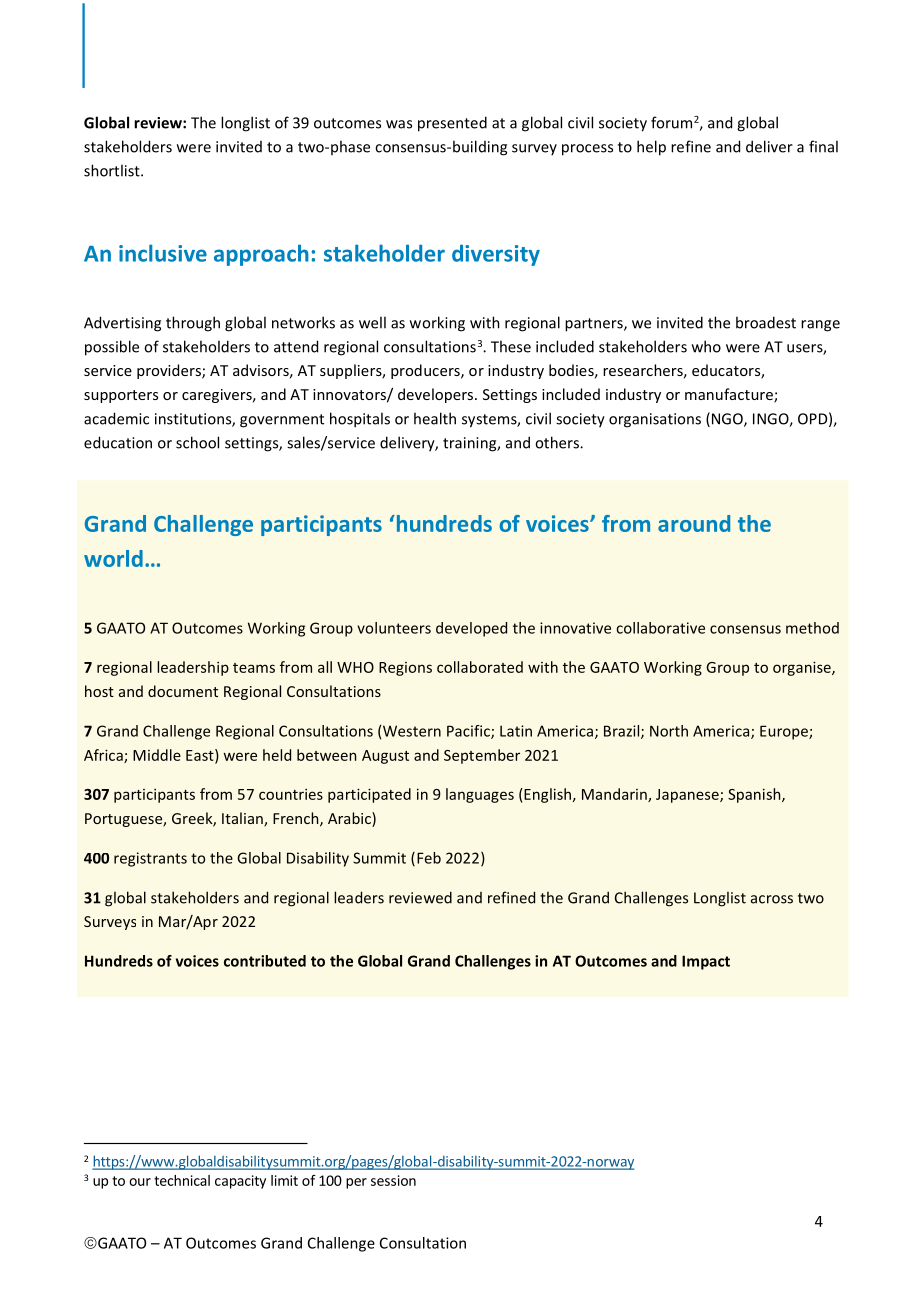  Describe the element at coordinates (437, 395) in the screenshot. I see `developers` at that location.
